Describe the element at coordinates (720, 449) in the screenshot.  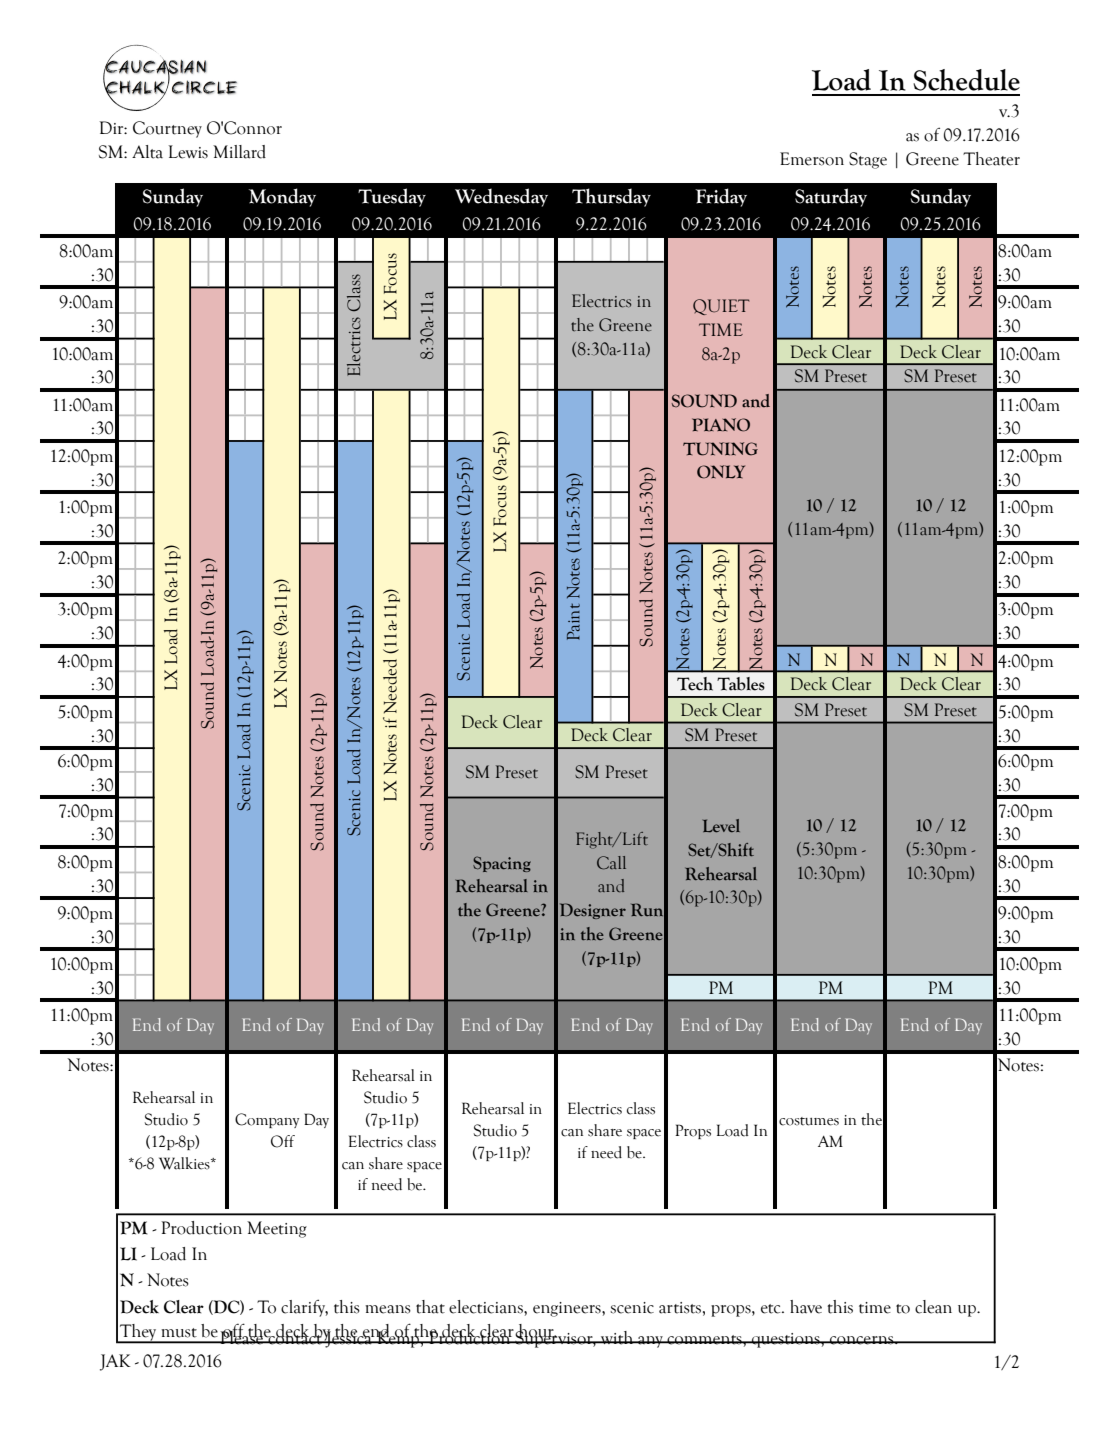
I see `TUNING` at that location.
